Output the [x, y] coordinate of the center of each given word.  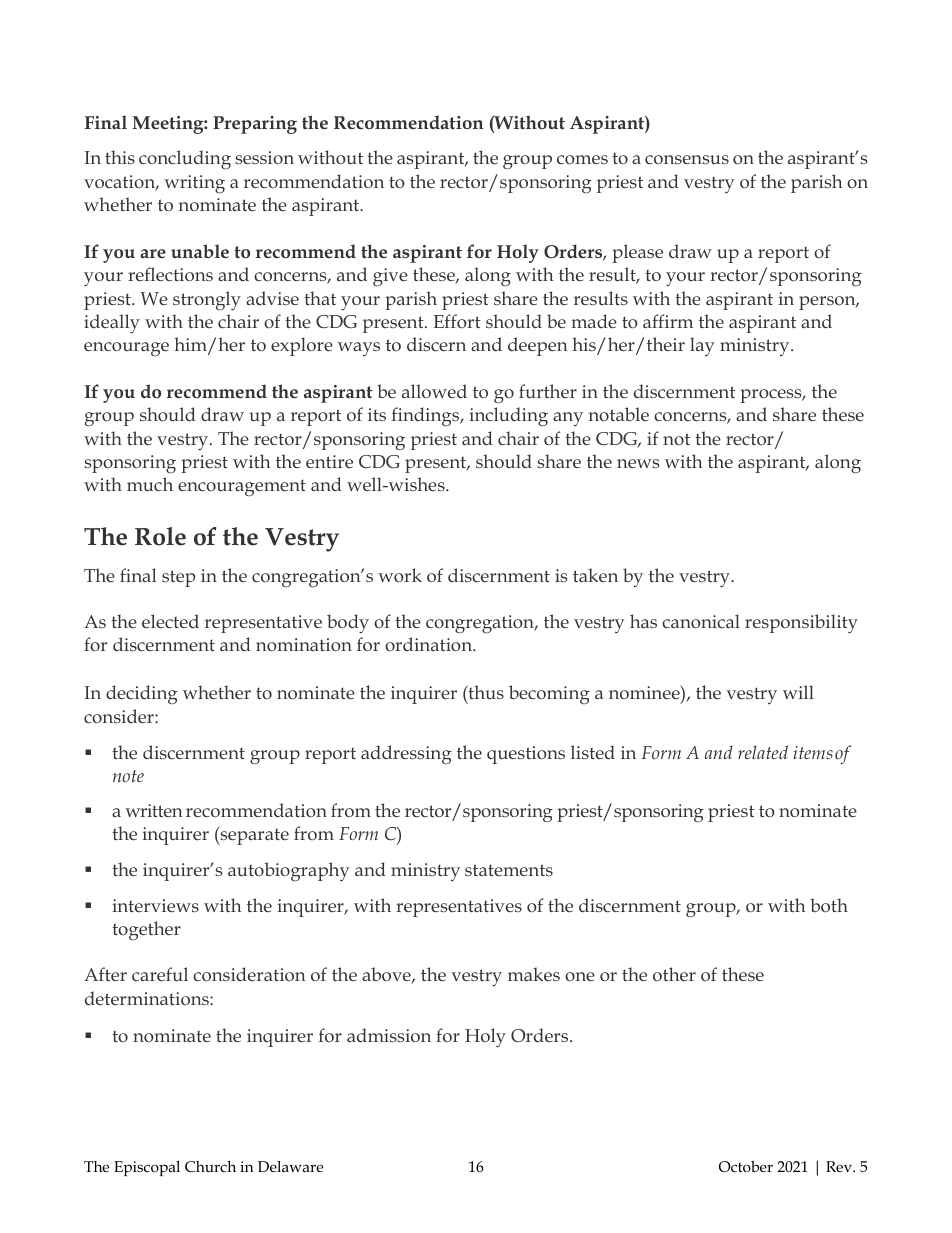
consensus [687, 159]
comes [582, 159]
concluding [185, 160]
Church [210, 1167]
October [746, 1167]
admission [389, 1035]
